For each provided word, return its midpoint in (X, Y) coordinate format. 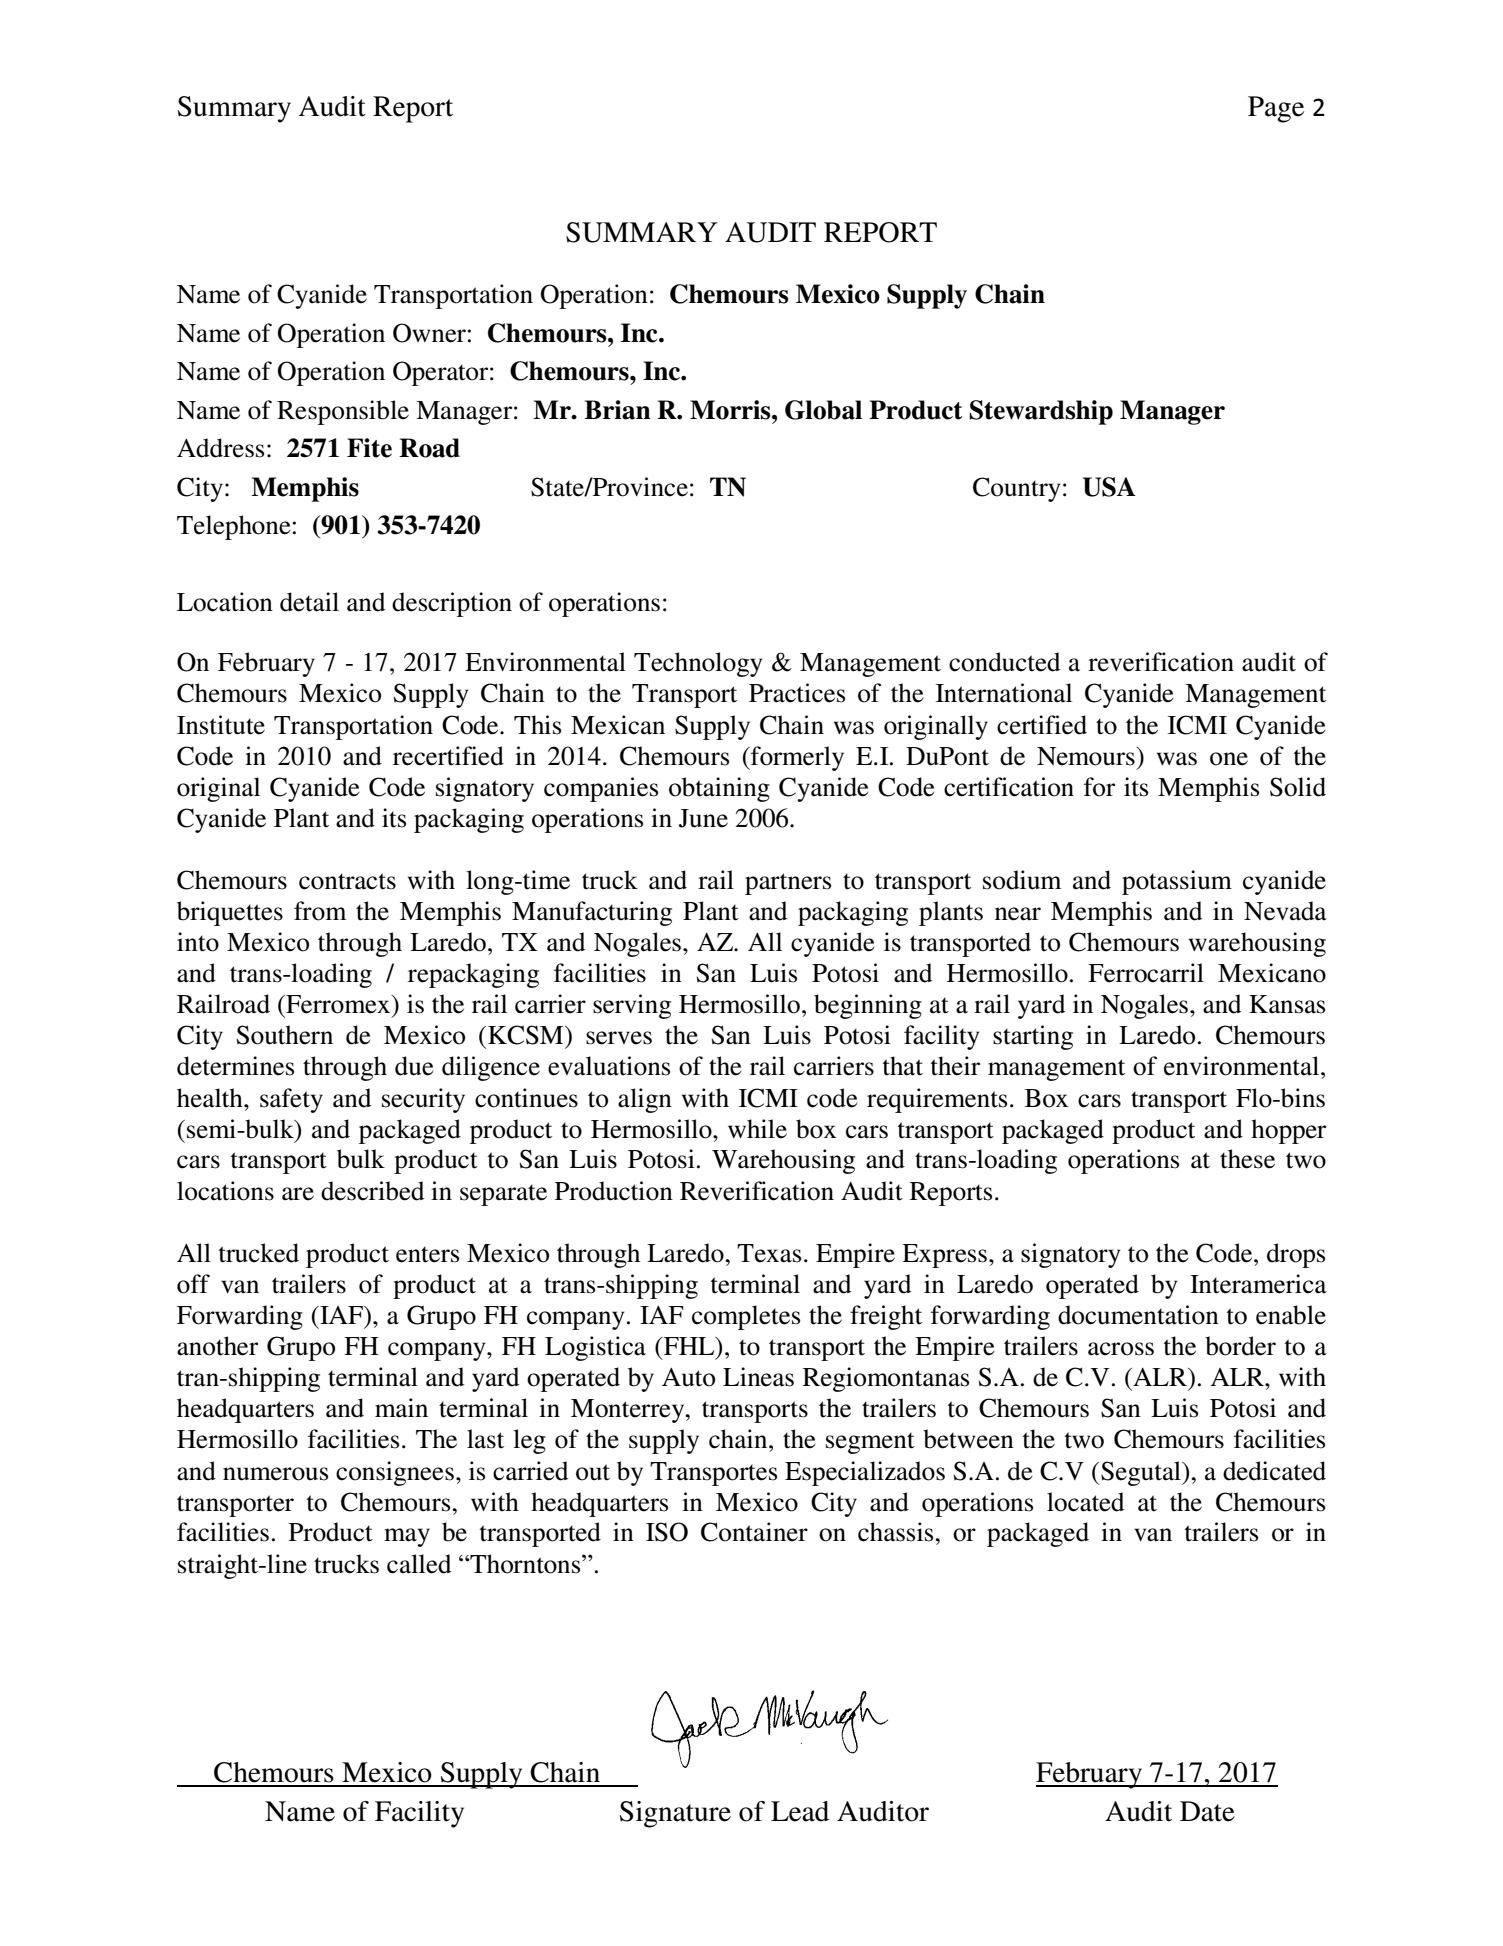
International (1004, 693)
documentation (1138, 1315)
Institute (221, 725)
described (372, 1191)
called (419, 1564)
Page (1276, 109)
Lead (800, 1811)
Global (823, 410)
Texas (769, 1253)
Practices (797, 693)
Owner (429, 333)
